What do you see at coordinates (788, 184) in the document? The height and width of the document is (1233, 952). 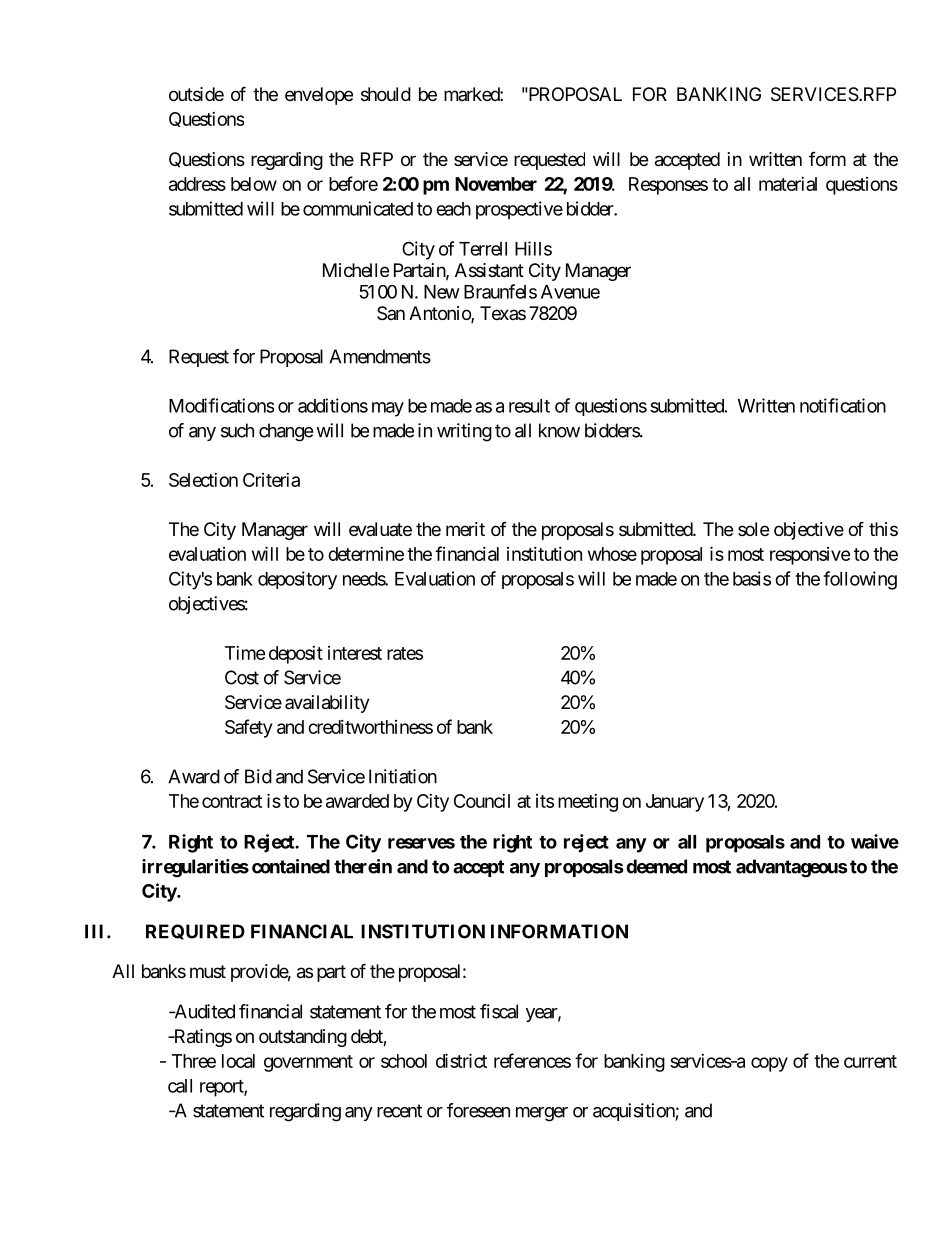 I see `material` at bounding box center [788, 184].
